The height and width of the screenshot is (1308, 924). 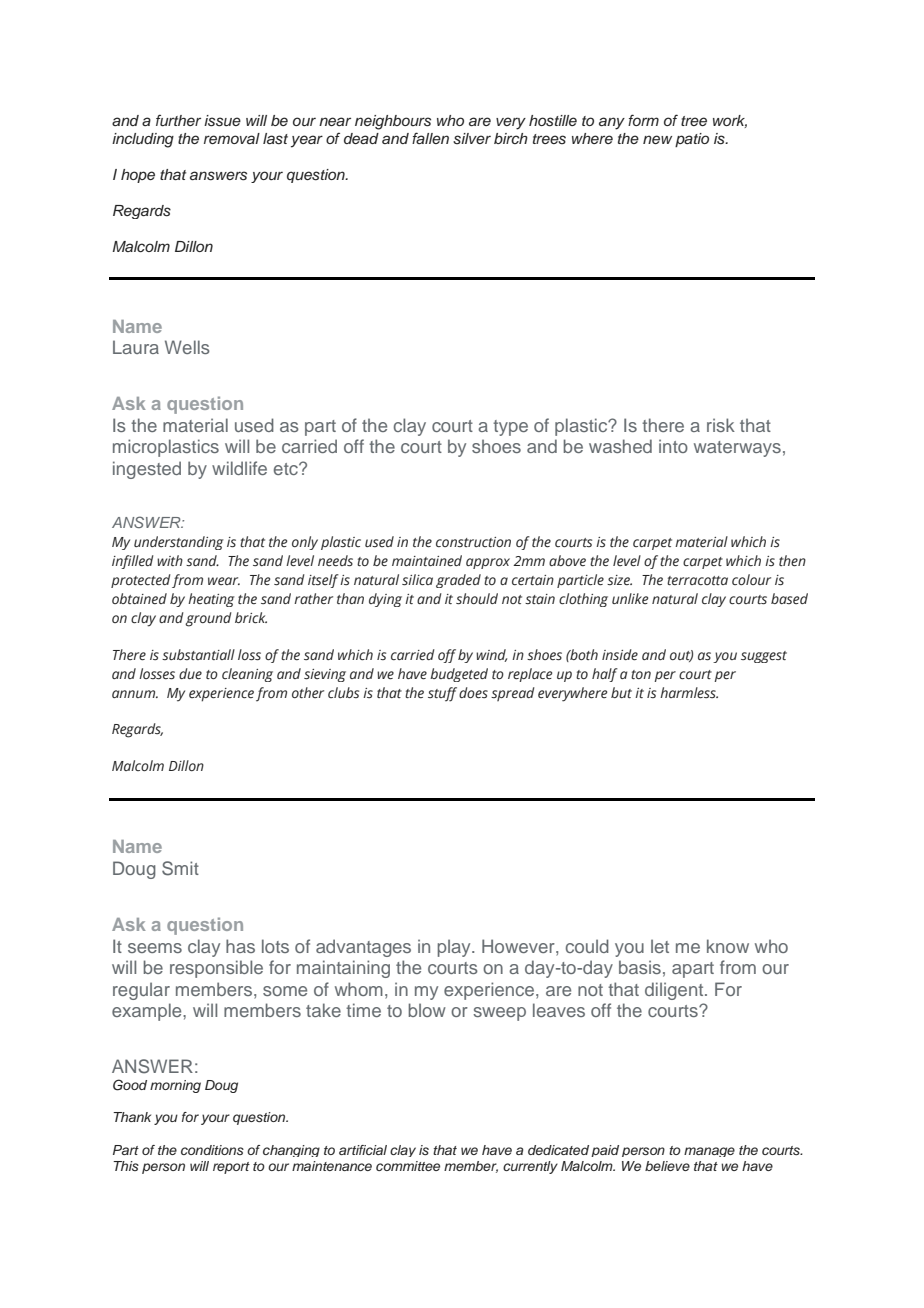 I want to click on conditions, so click(x=212, y=1150).
